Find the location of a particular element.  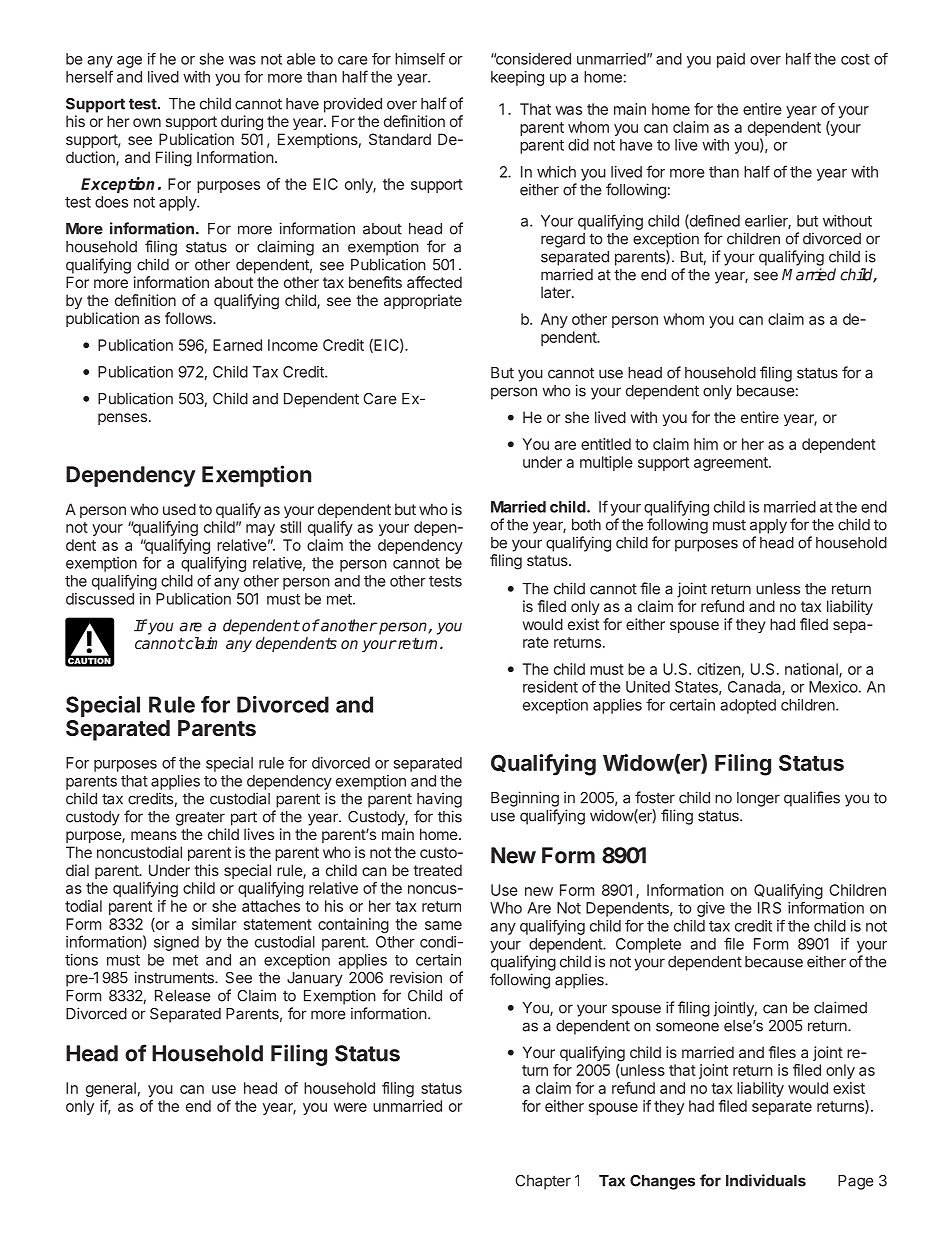

paid is located at coordinates (731, 60).
